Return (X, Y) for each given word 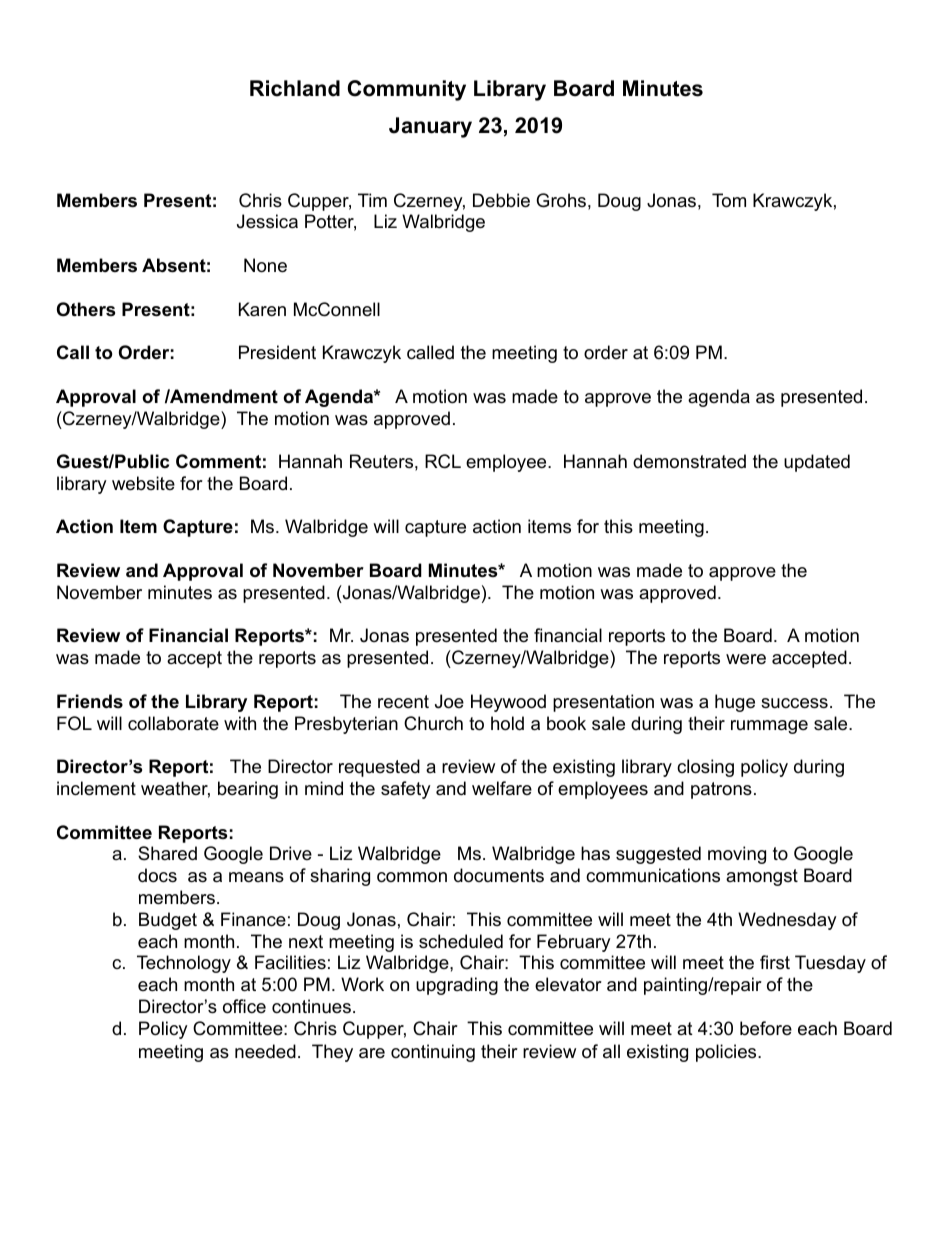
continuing (433, 1053)
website (143, 483)
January (430, 127)
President (277, 352)
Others (86, 309)
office (244, 1006)
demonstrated (689, 461)
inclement (96, 788)
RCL (443, 461)
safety (406, 790)
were (746, 659)
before (766, 1028)
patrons (721, 790)
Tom (729, 200)
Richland (295, 88)
